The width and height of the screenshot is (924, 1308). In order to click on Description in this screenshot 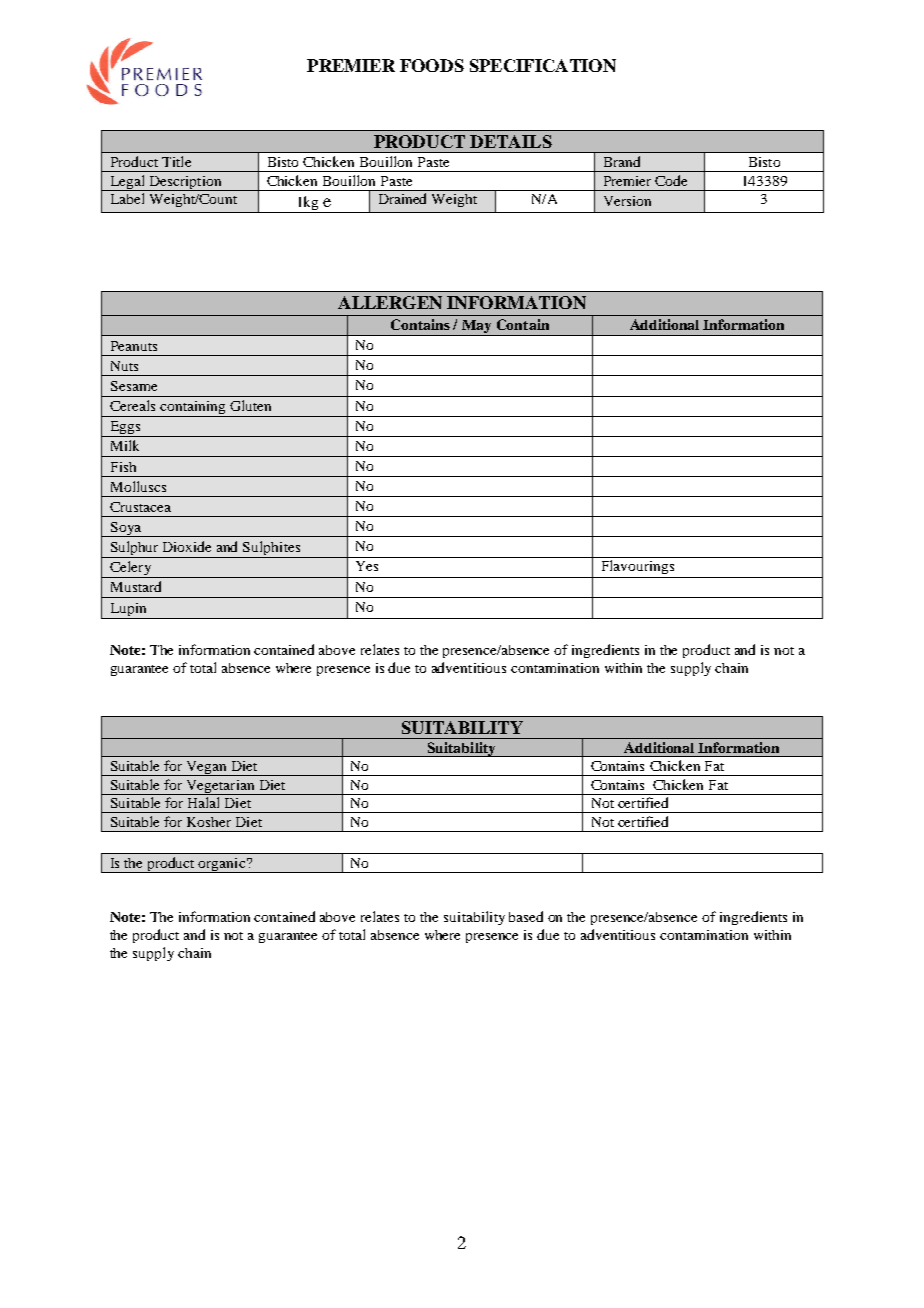, I will do `click(185, 183)`.
